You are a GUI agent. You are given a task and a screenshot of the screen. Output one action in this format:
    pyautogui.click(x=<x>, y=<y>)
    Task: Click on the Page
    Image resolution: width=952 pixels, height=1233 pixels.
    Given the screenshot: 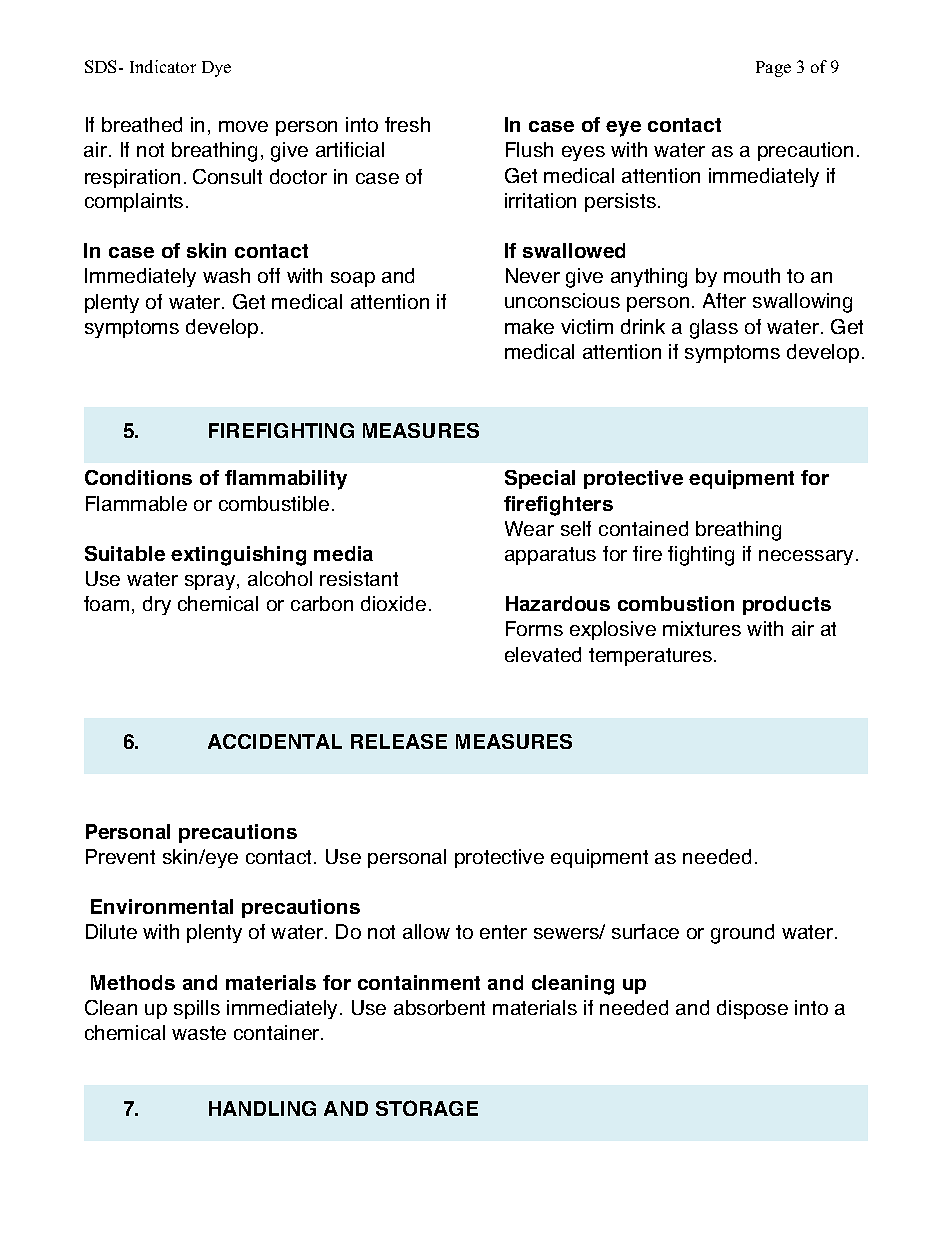 What is the action you would take?
    pyautogui.click(x=773, y=69)
